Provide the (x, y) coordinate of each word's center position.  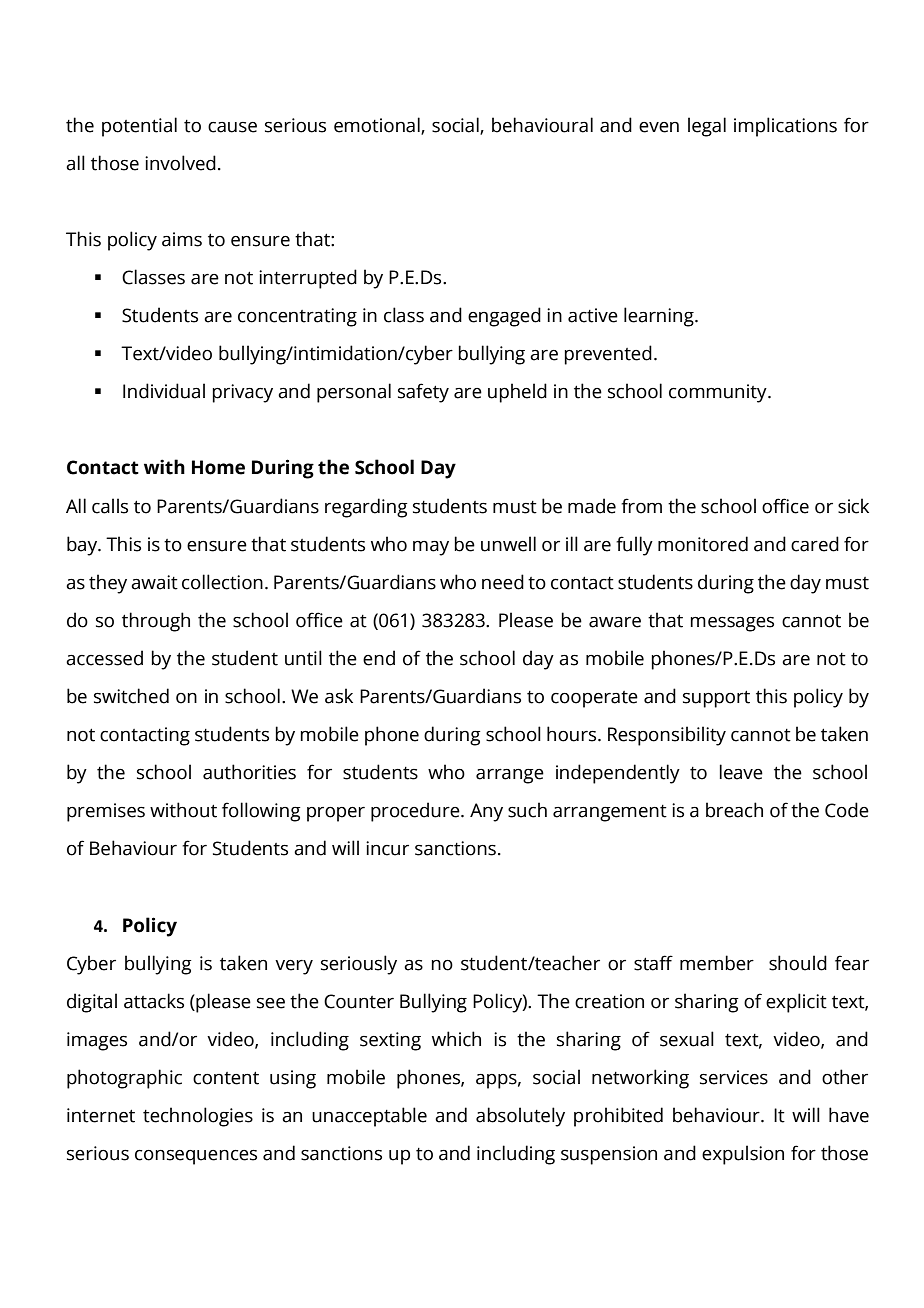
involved (180, 163)
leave (741, 772)
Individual (164, 391)
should (798, 963)
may (431, 548)
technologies (198, 1117)
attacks (154, 1001)
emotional (378, 125)
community (719, 393)
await (154, 582)
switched (131, 696)
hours (573, 734)
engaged (504, 317)
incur (387, 848)
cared (815, 544)
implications (785, 127)
